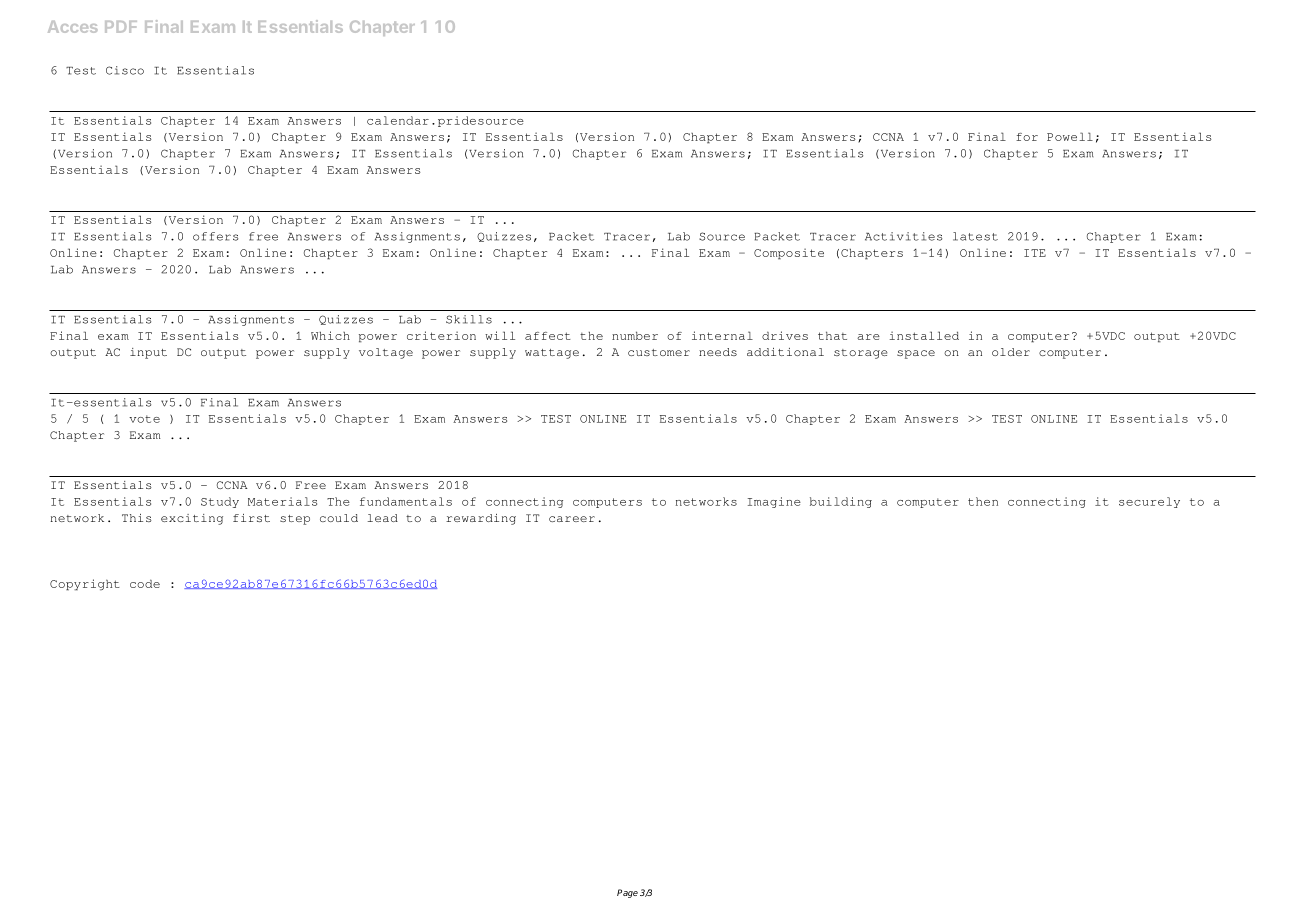 This image has height=924, width=1308. Describe the element at coordinates (635, 335) in the image. I see `number` at that location.
